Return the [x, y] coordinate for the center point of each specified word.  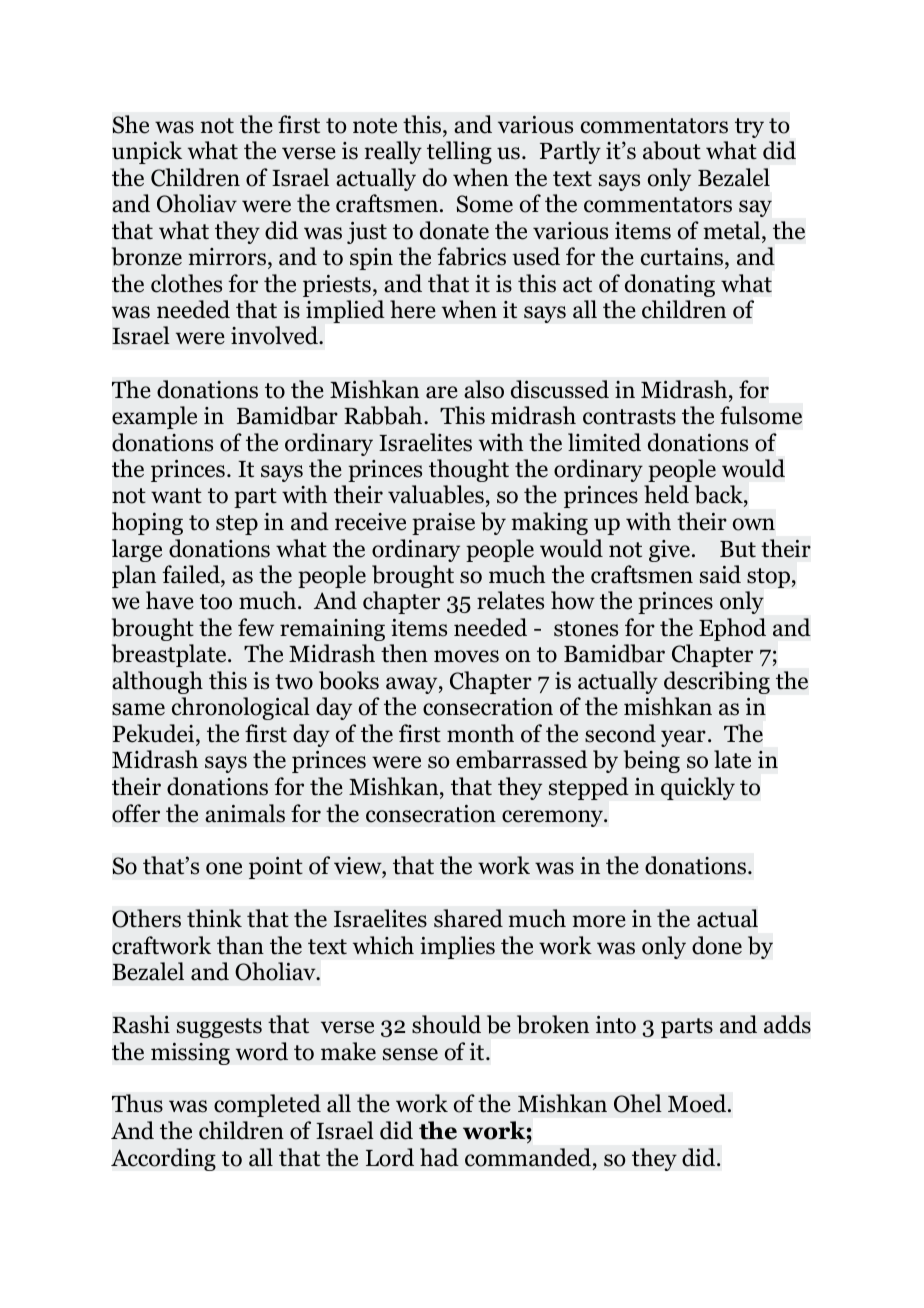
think [214, 918]
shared [468, 918]
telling [459, 152]
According [163, 1159]
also [484, 389]
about [672, 150]
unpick [147, 152]
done [717, 945]
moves [466, 656]
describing [717, 682]
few [256, 627]
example [154, 417]
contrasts [629, 417]
